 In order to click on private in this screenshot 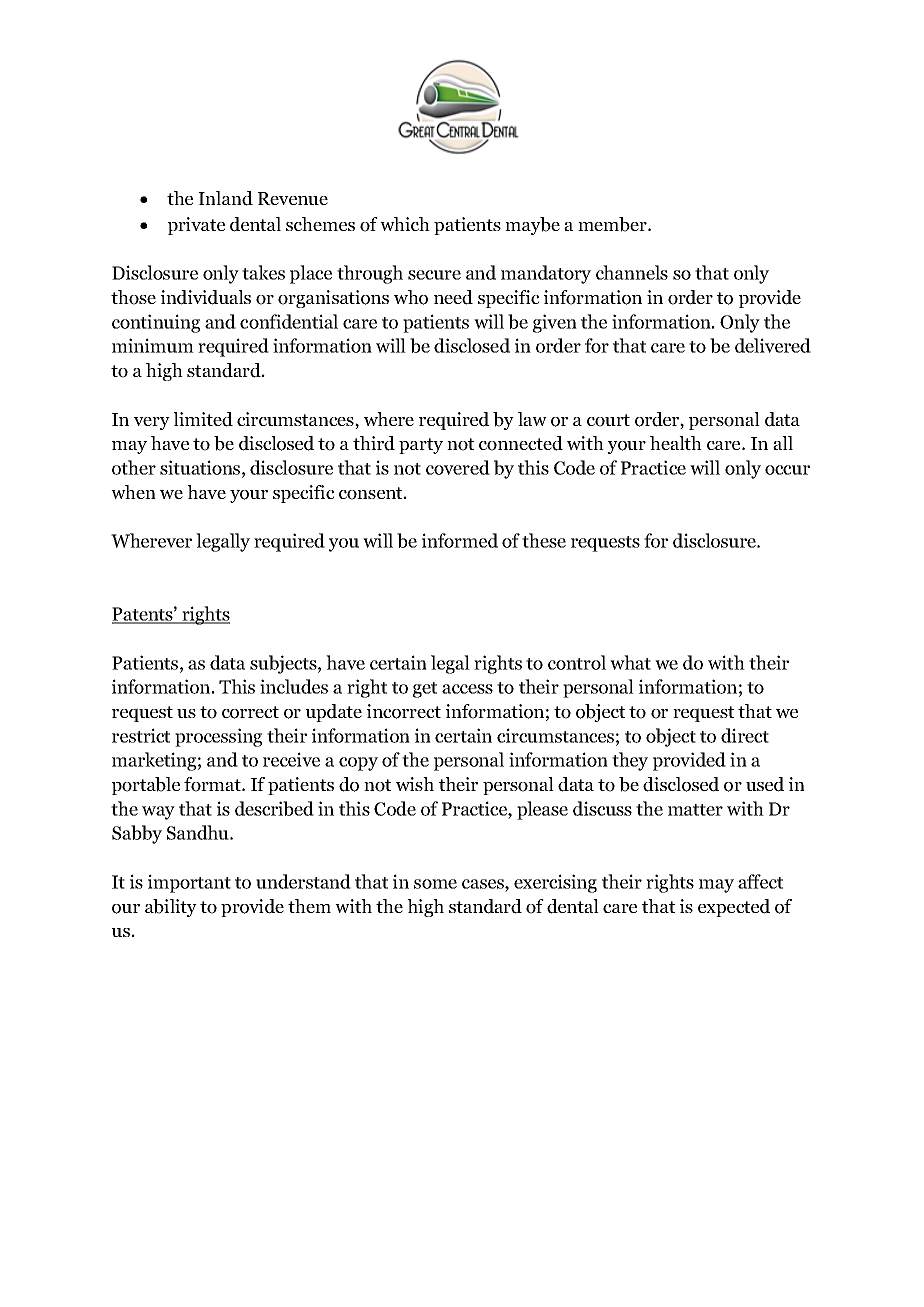, I will do `click(196, 226)`.
